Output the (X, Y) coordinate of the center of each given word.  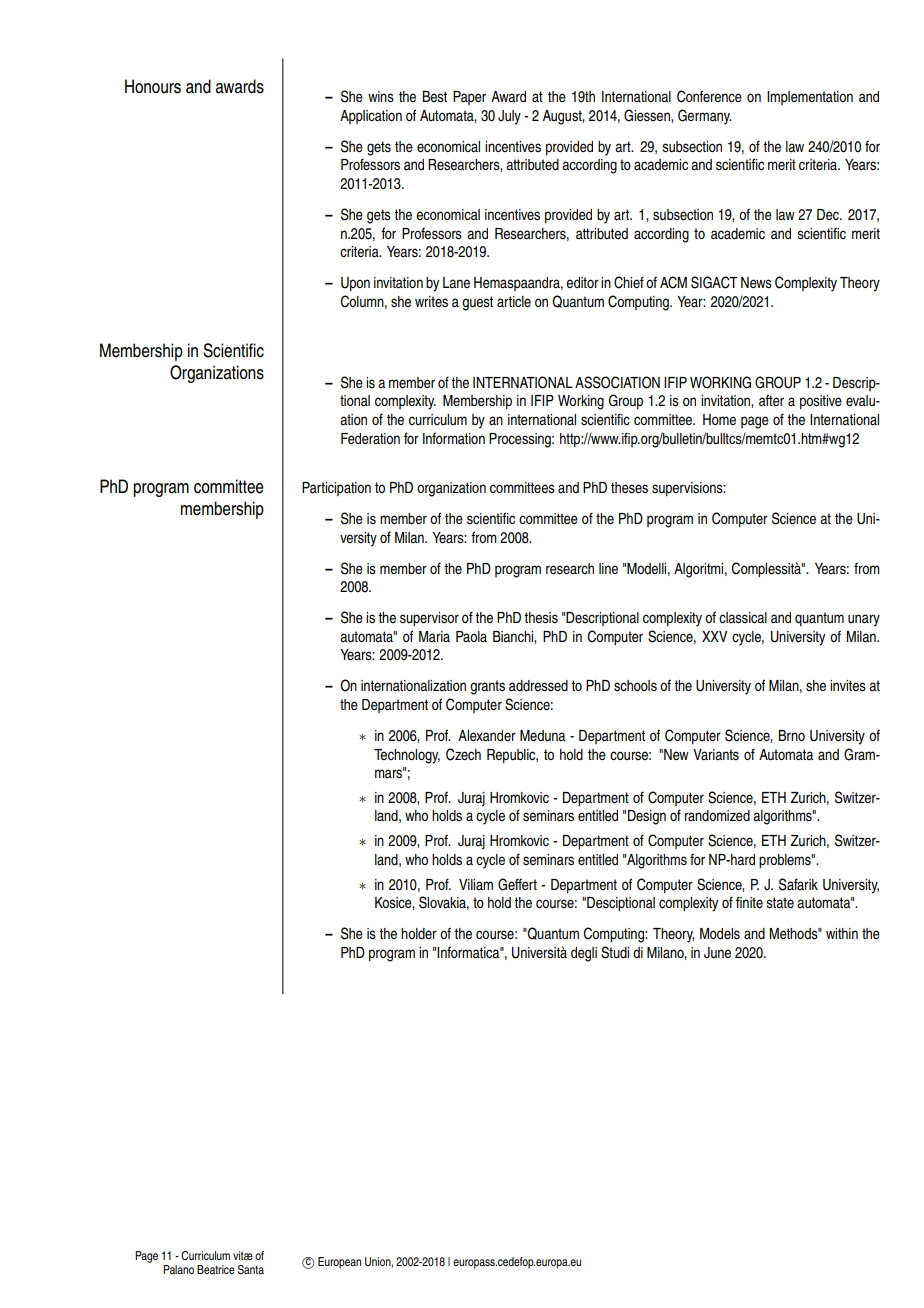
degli (584, 954)
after (771, 400)
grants (487, 687)
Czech (463, 754)
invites (848, 686)
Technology (407, 756)
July (509, 117)
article (514, 302)
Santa (250, 1270)
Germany (705, 117)
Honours (153, 86)
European (339, 1263)
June (717, 953)
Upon (355, 284)
